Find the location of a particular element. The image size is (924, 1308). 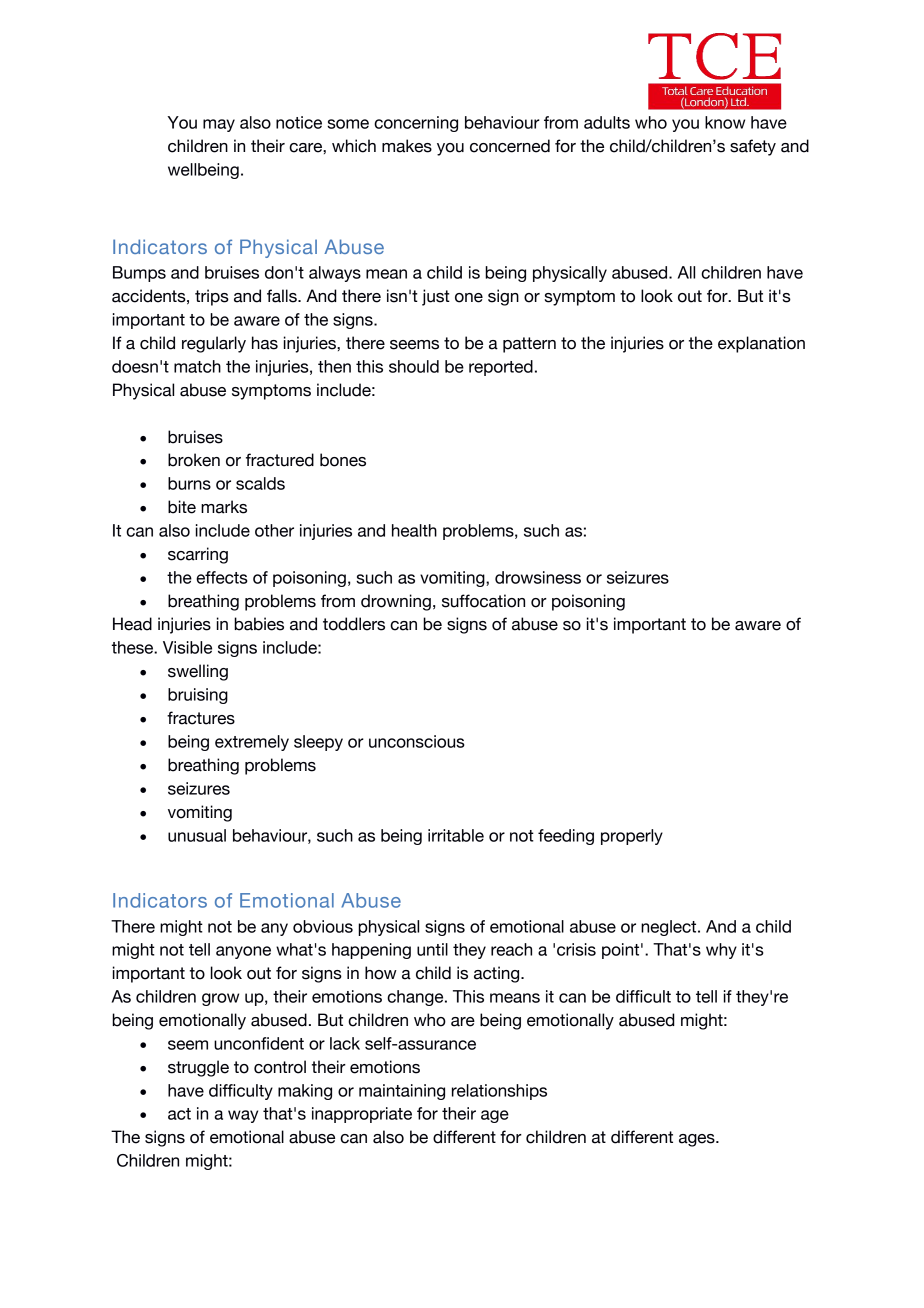

properly is located at coordinates (632, 837).
